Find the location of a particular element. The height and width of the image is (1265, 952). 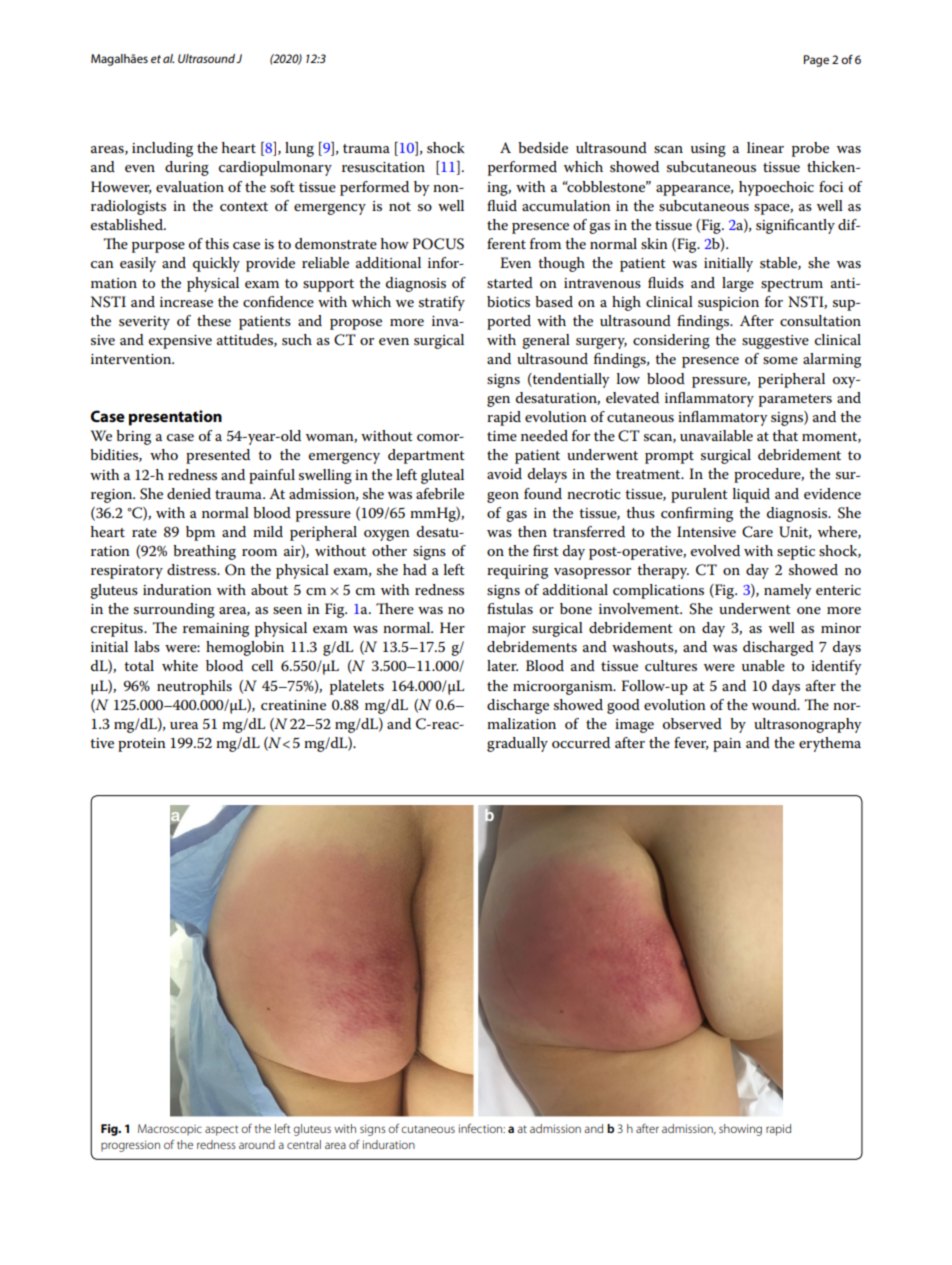

namely is located at coordinates (787, 591).
